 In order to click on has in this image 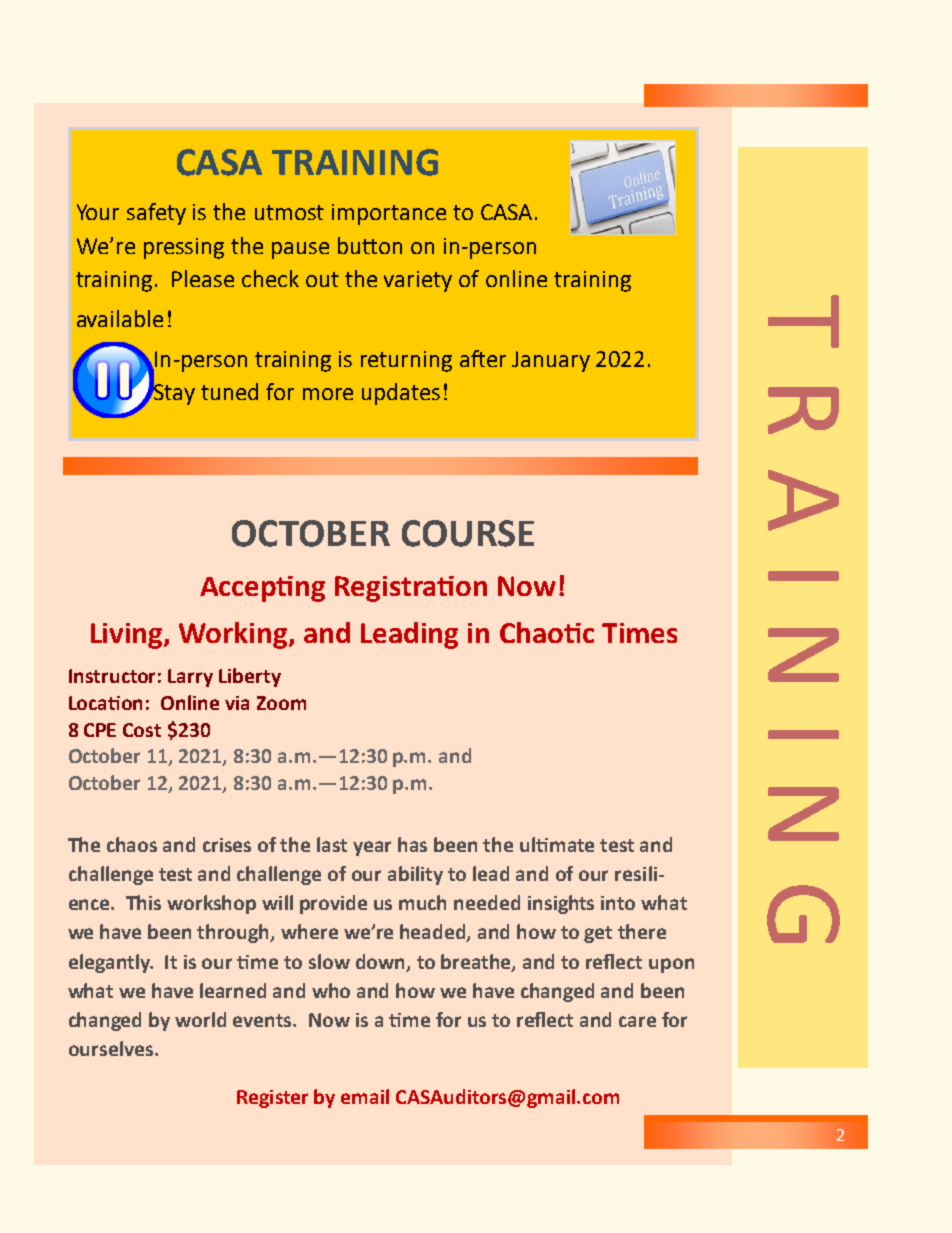, I will do `click(412, 844)`.
